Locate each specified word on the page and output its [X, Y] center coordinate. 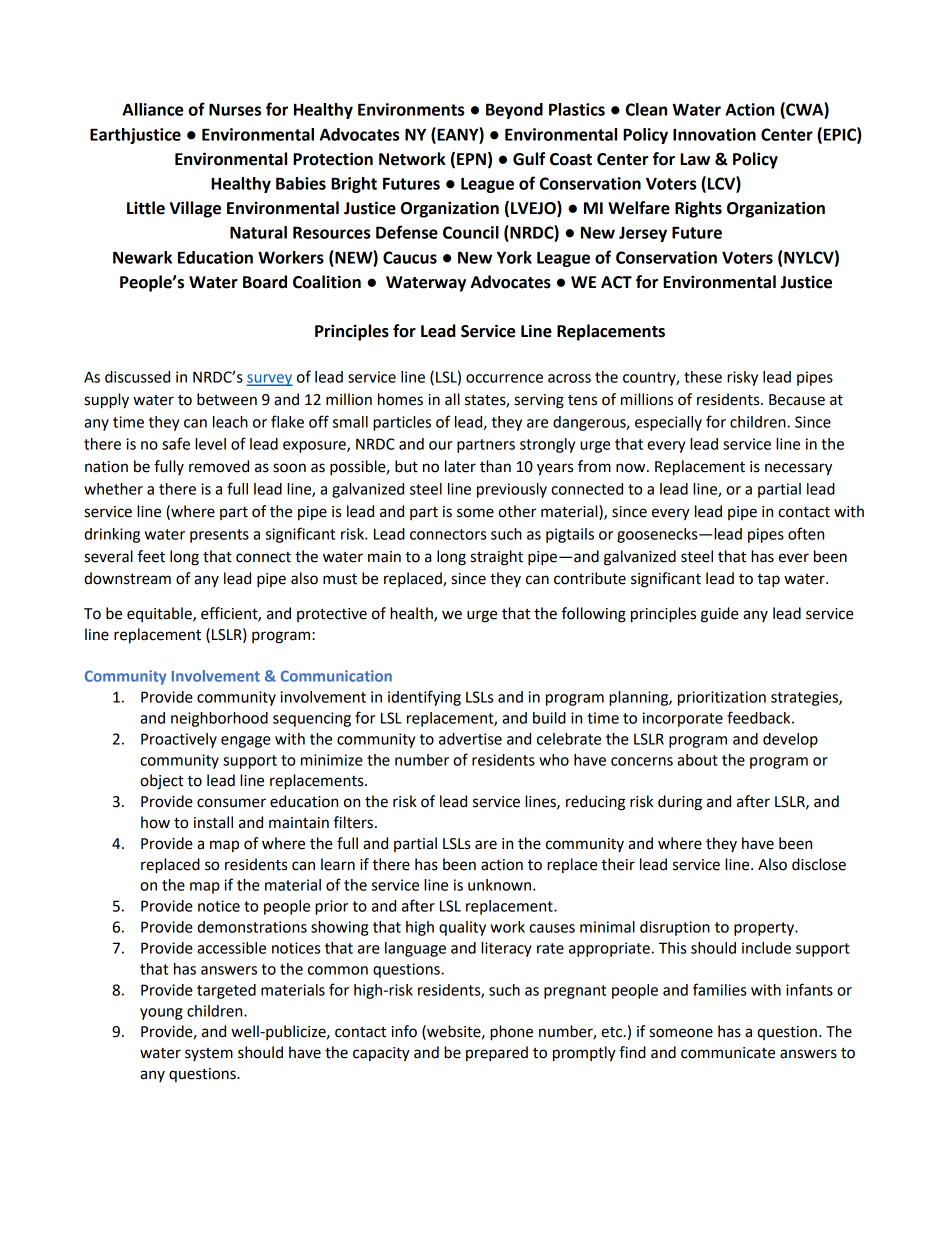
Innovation [714, 134]
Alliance [152, 109]
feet [151, 556]
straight [496, 558]
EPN [471, 159]
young [161, 1014]
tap [768, 581]
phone [511, 1033]
